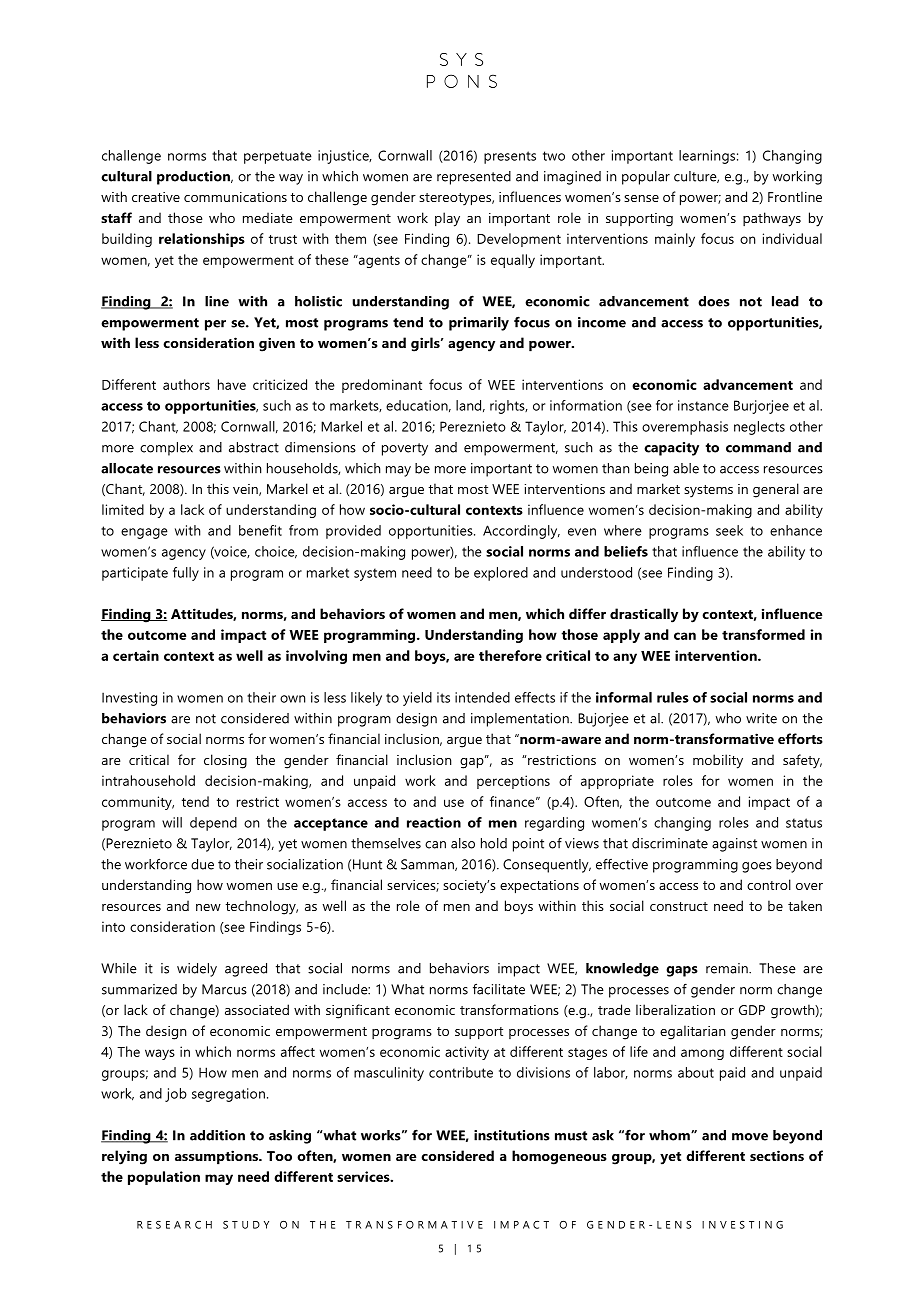 The height and width of the image is (1308, 924). Describe the element at coordinates (763, 634) in the image. I see `transformed` at that location.
